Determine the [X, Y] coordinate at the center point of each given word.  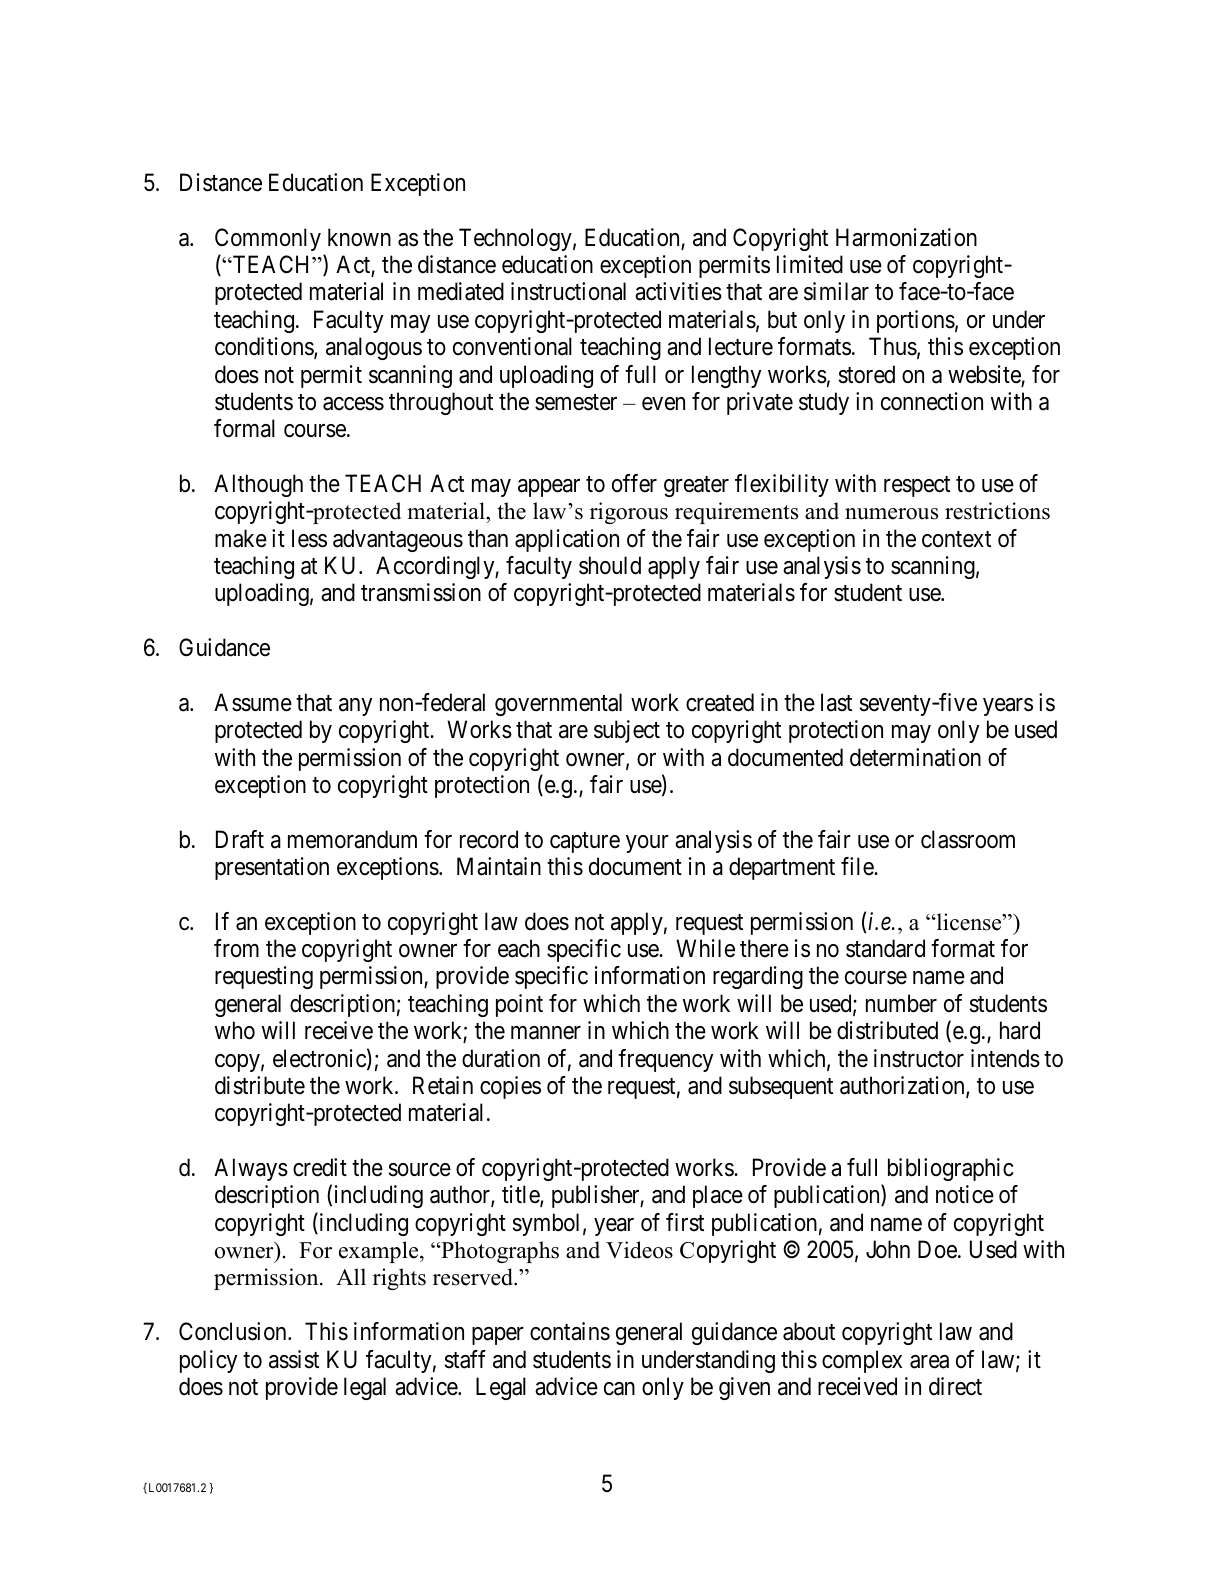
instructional [568, 291]
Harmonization [906, 237]
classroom [968, 839]
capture [585, 842]
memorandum [352, 839]
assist [294, 1359]
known [359, 237]
